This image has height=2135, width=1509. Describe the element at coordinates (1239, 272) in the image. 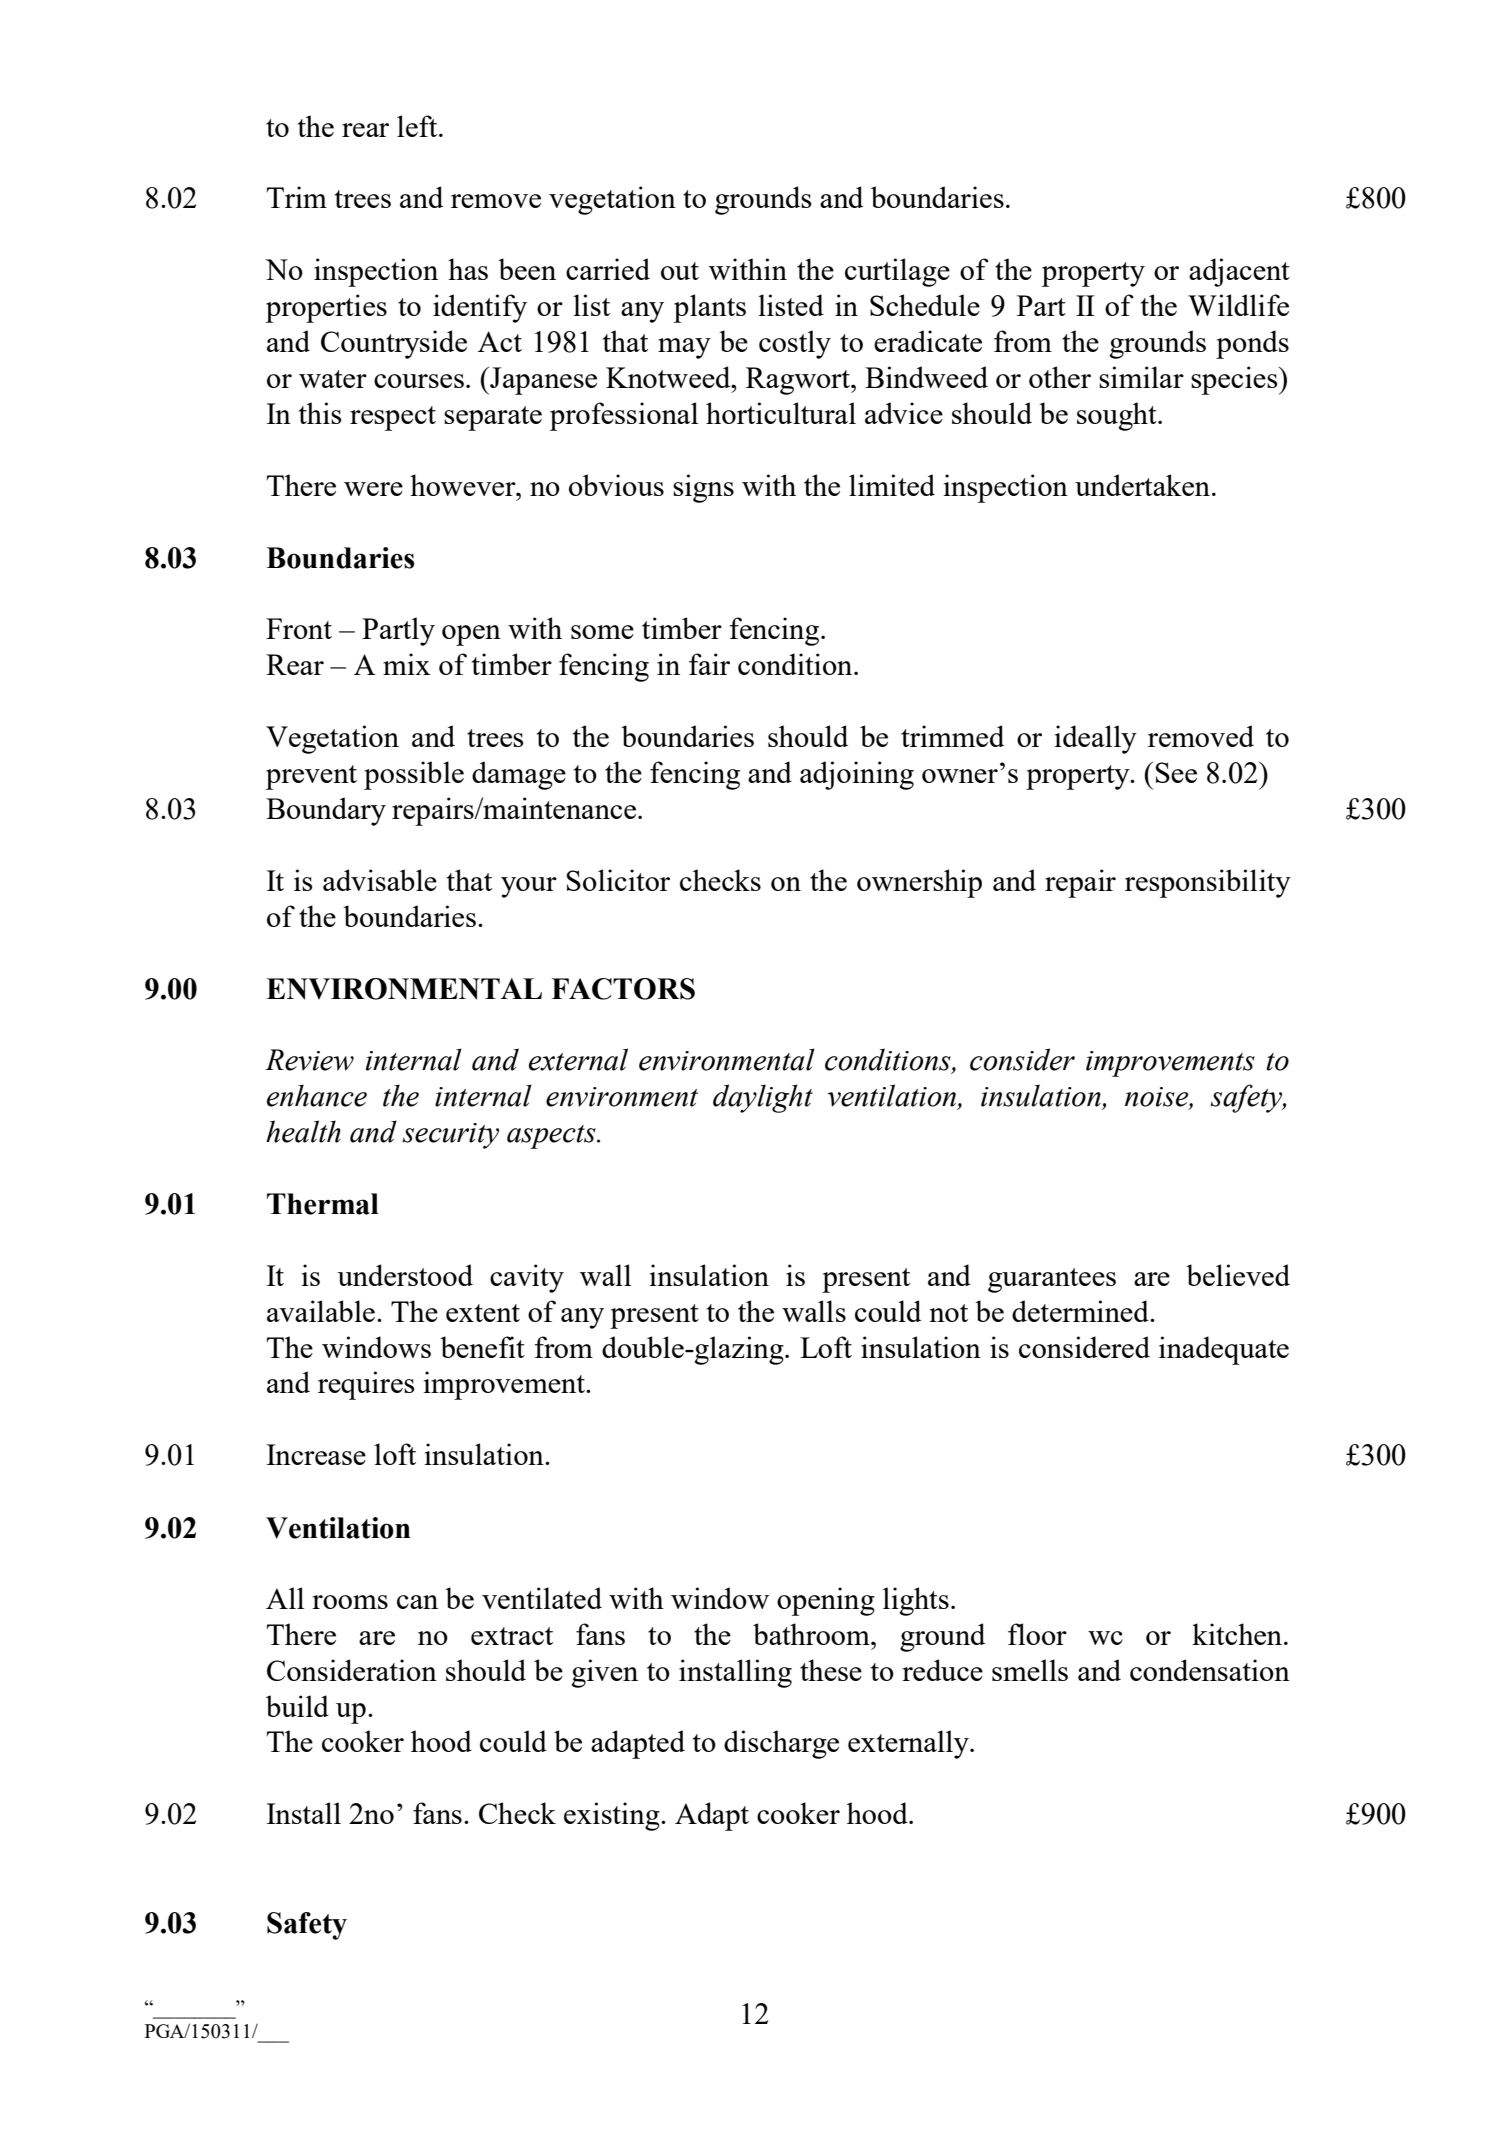

I see `adjacent` at that location.
